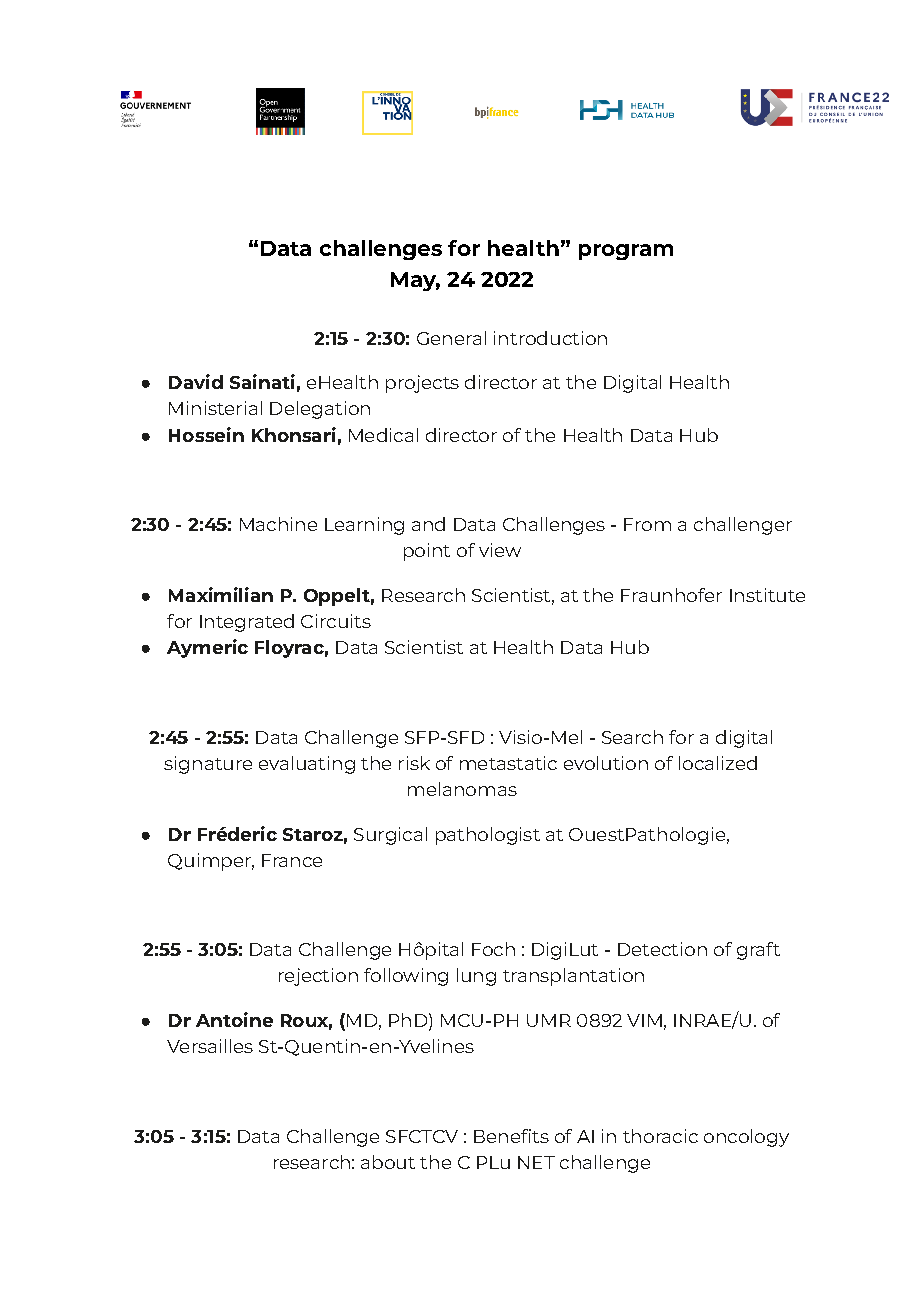 The width and height of the screenshot is (924, 1307). I want to click on program, so click(626, 252).
